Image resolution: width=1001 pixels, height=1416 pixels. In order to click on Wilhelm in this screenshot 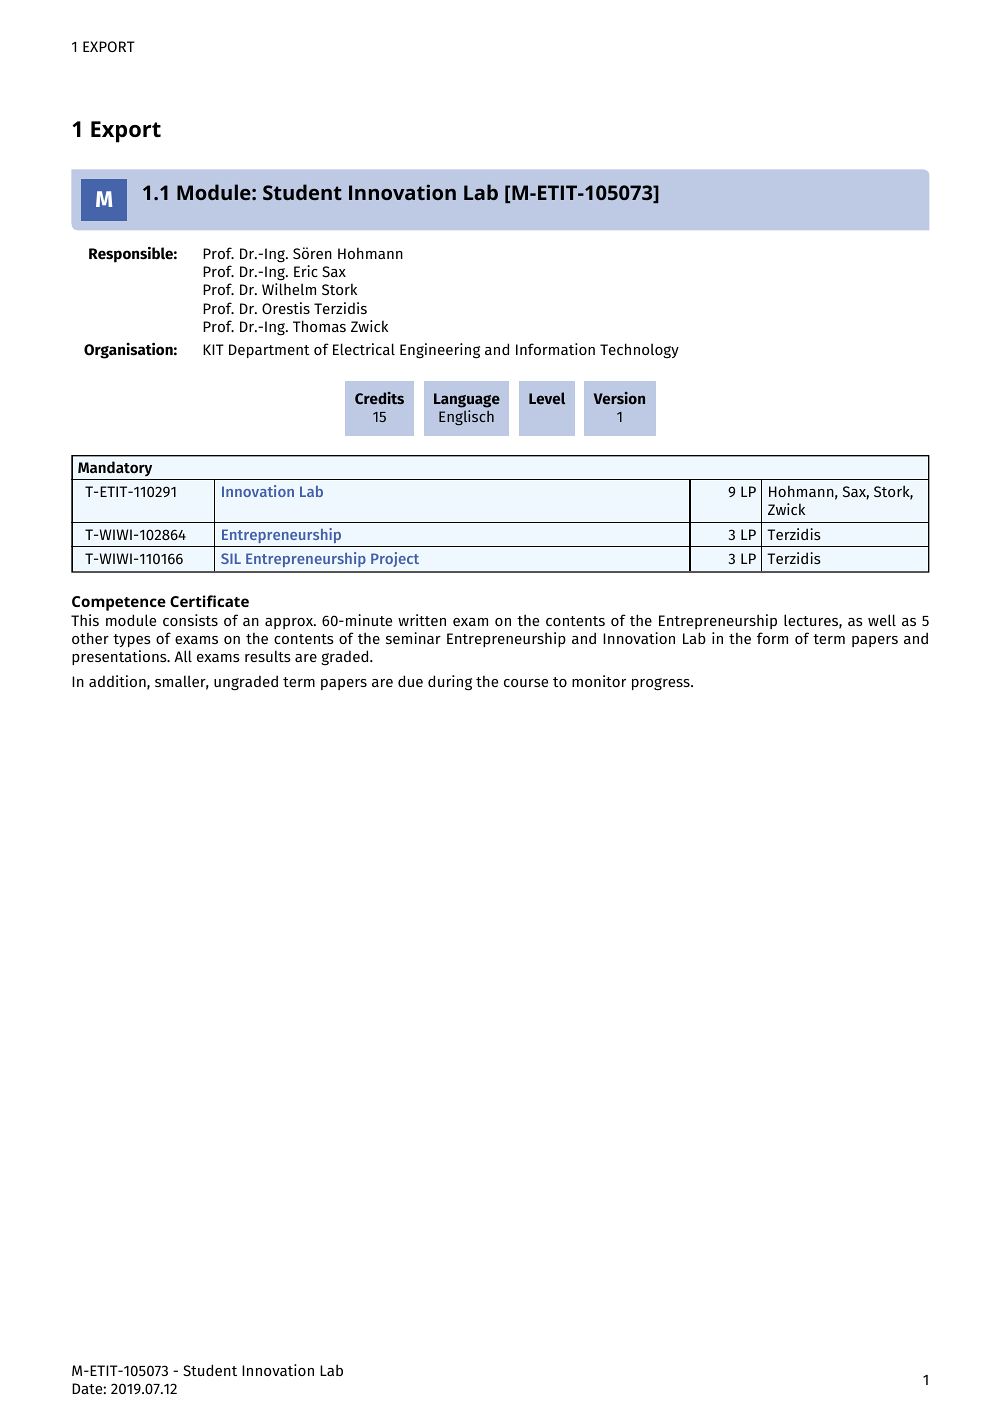, I will do `click(289, 289)`.
